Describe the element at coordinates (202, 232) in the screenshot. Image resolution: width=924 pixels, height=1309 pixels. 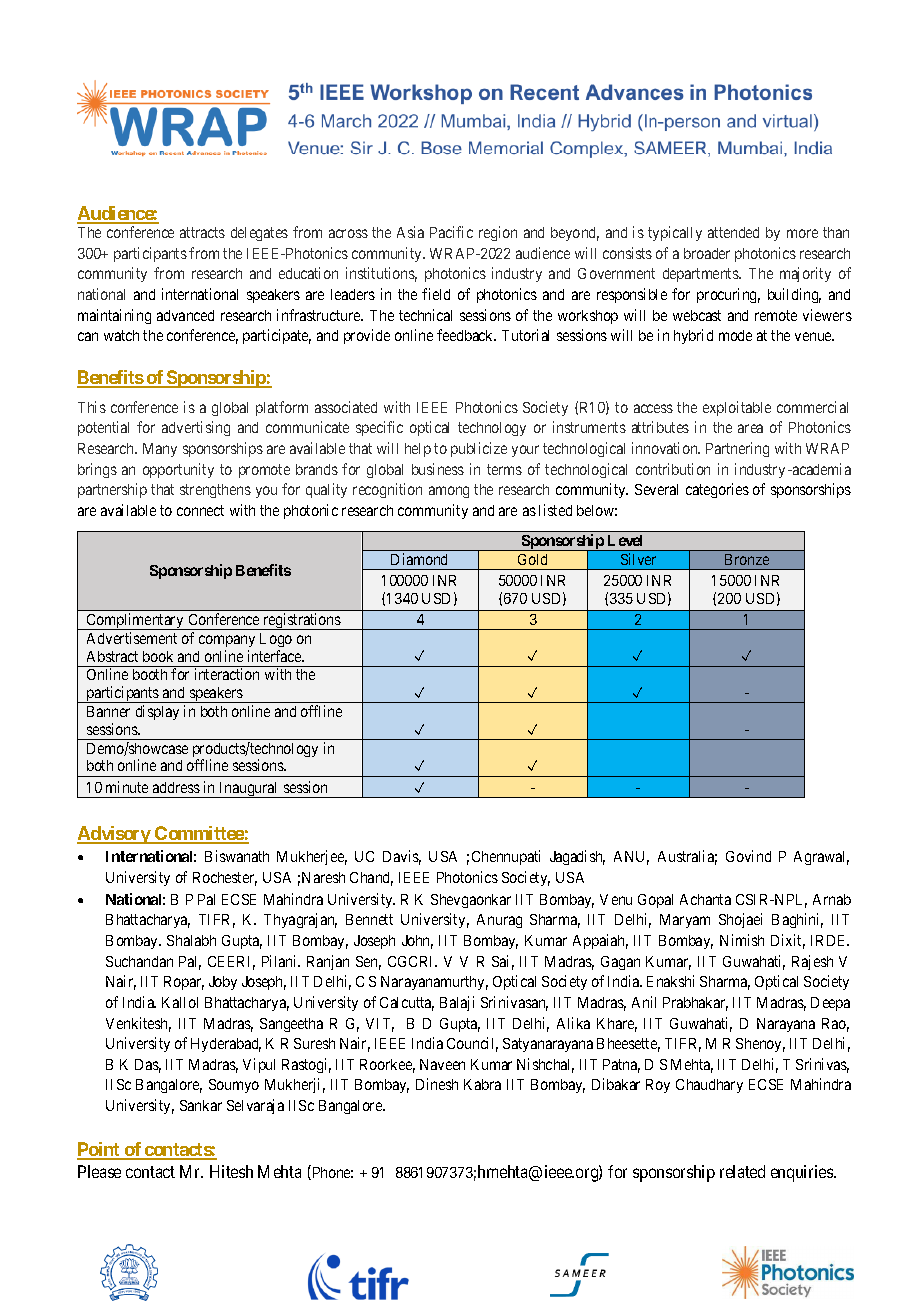
I see `attracts` at that location.
